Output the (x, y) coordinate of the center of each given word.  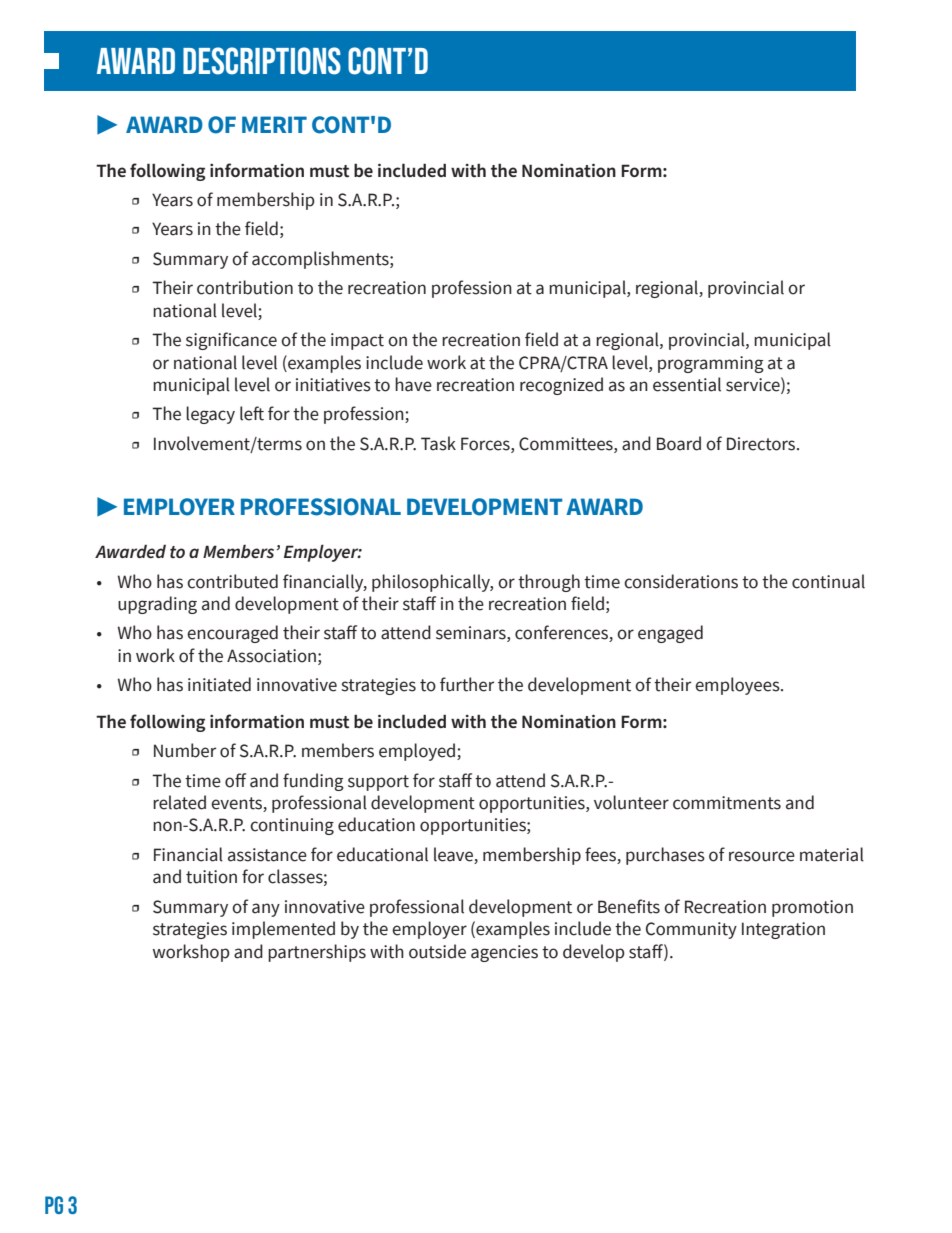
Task (438, 443)
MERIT (274, 124)
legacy (210, 415)
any (266, 910)
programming (711, 364)
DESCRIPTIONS (262, 61)
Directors (762, 444)
